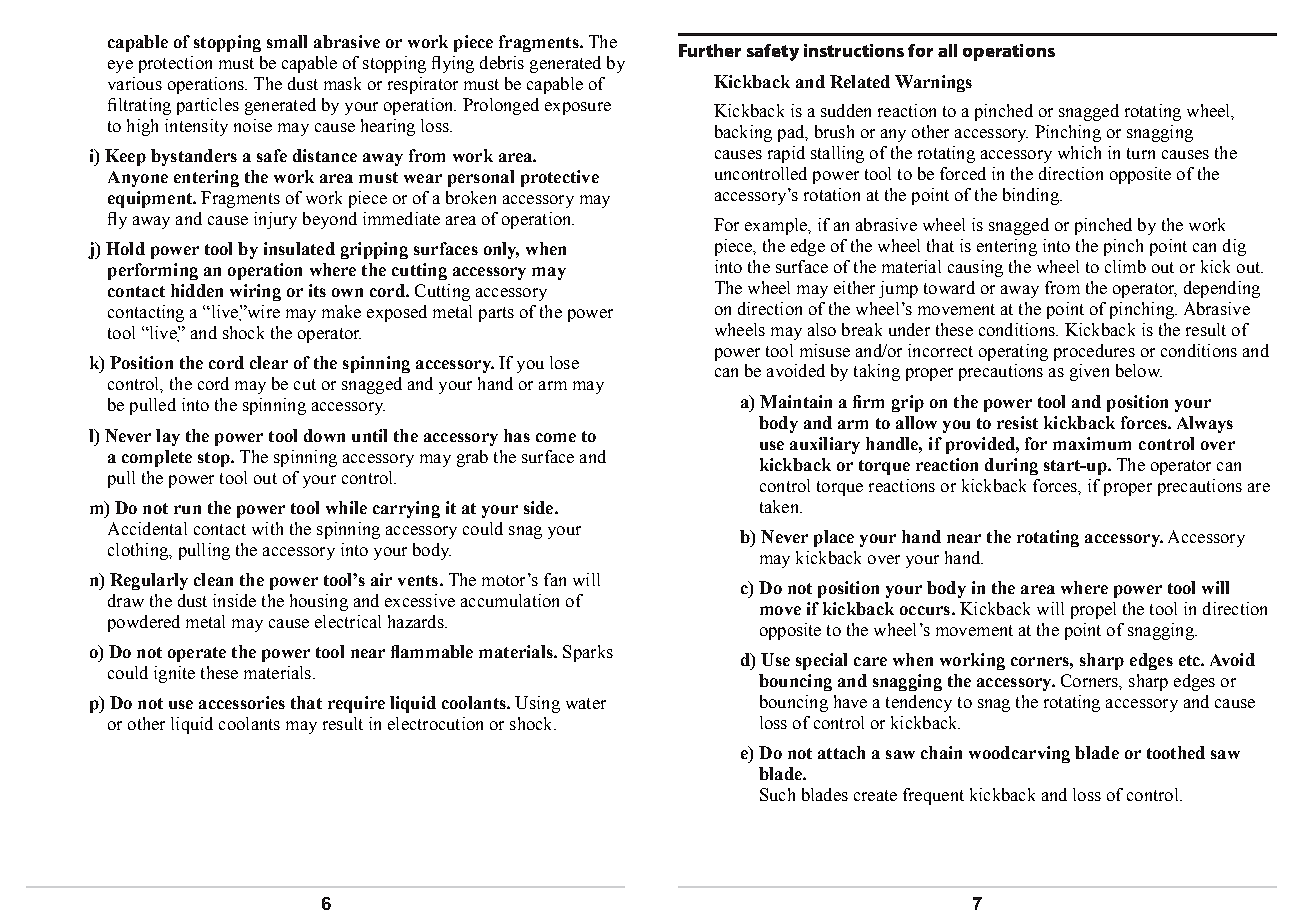  I want to click on climb, so click(1125, 266).
